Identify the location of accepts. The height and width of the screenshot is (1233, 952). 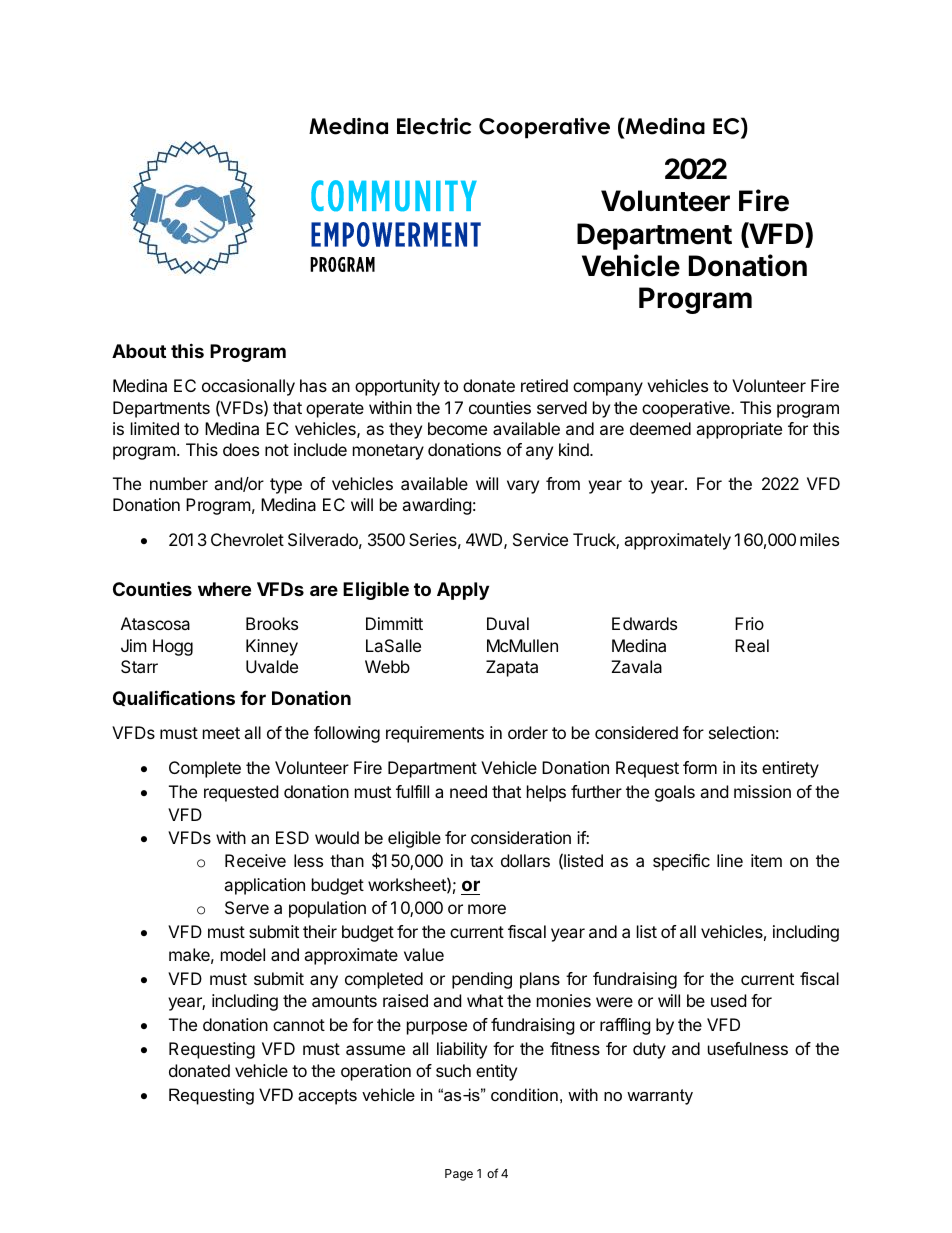
(327, 1097).
